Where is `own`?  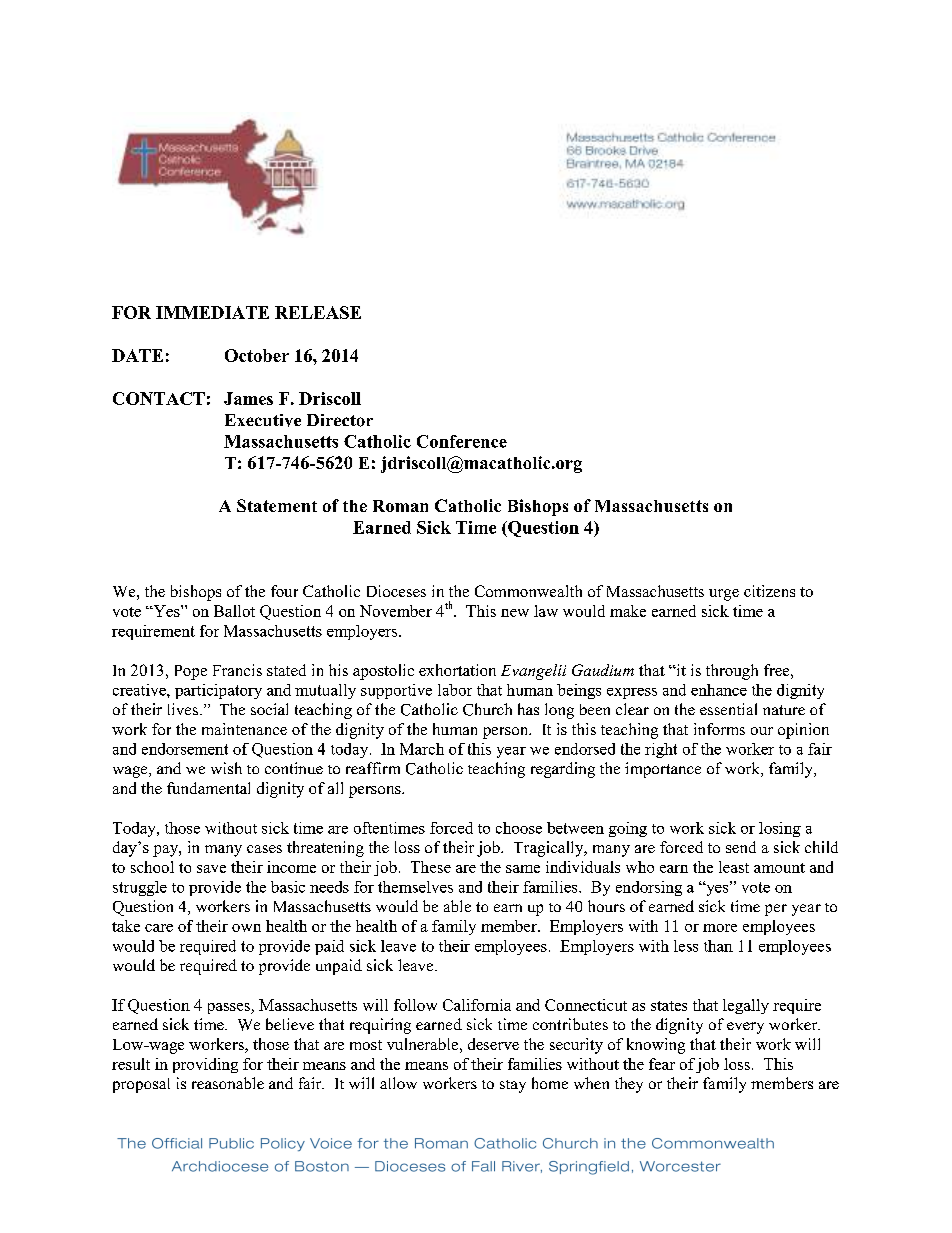
own is located at coordinates (246, 928).
